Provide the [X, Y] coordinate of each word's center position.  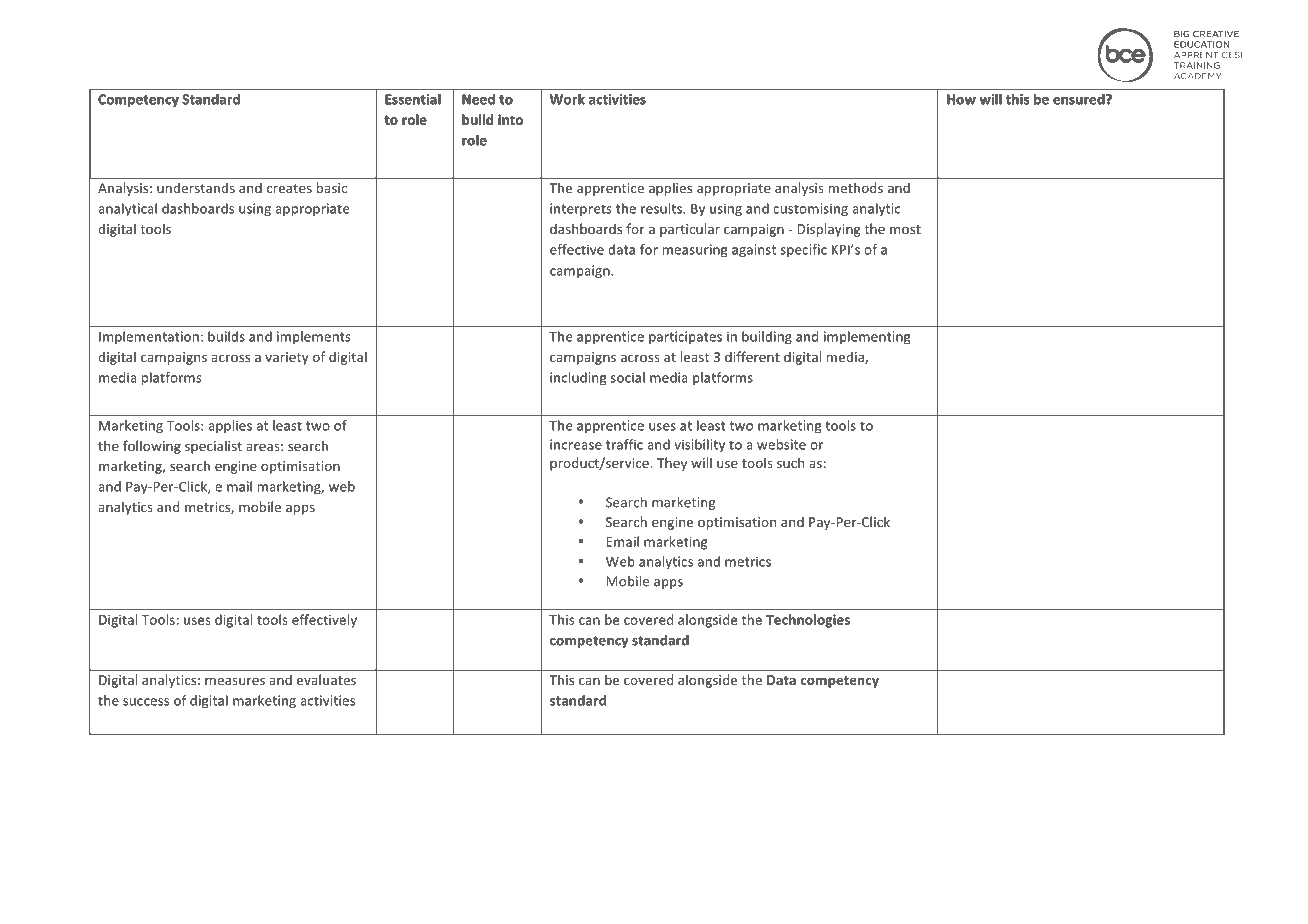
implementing [867, 337]
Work [567, 99]
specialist [213, 447]
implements [314, 337]
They [672, 464]
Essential [413, 99]
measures [235, 681]
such [790, 462]
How [961, 99]
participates [685, 337]
